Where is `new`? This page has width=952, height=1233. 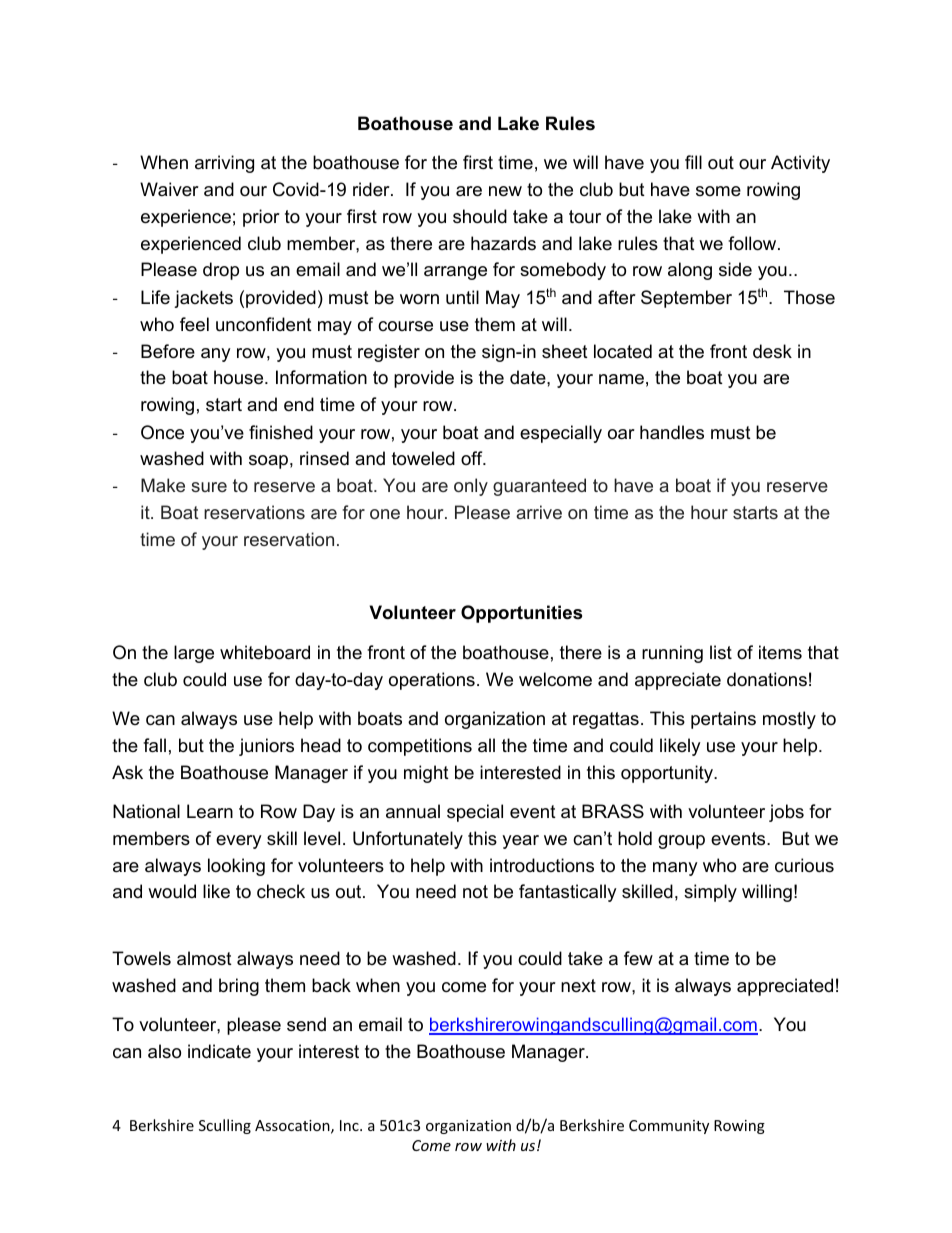
new is located at coordinates (505, 191).
